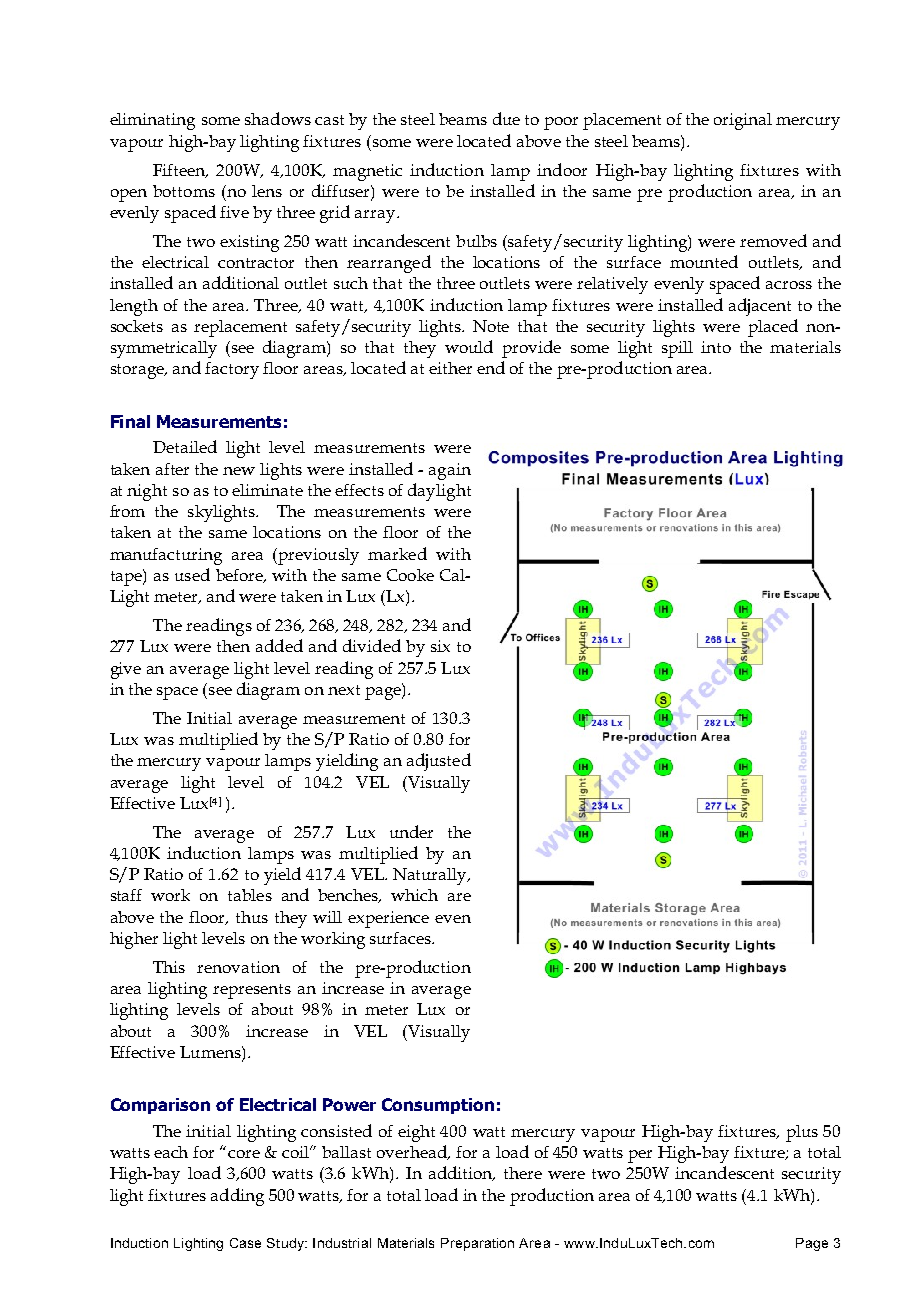  I want to click on there, so click(523, 1173).
